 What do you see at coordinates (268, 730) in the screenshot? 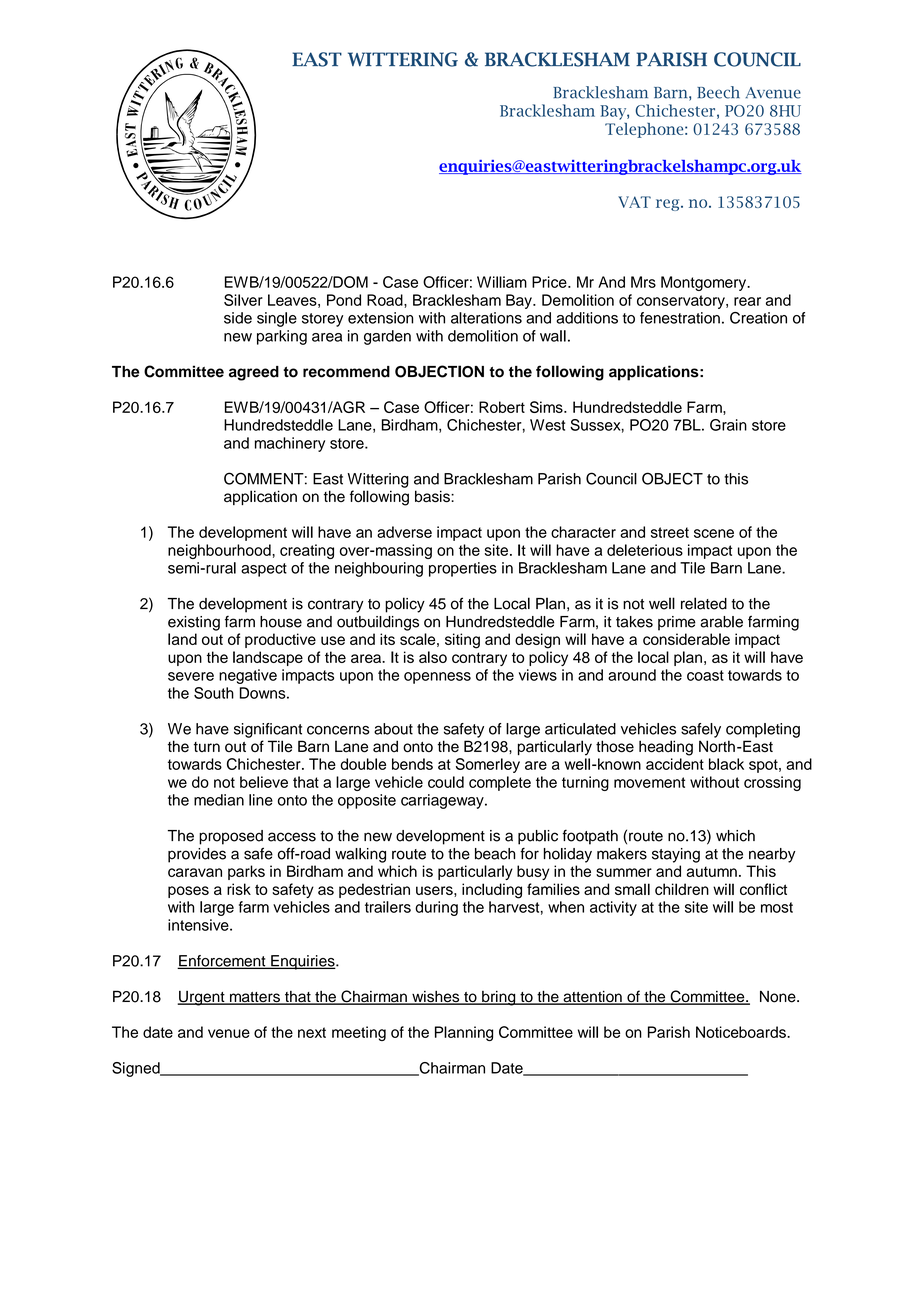
I see `significant` at bounding box center [268, 730].
